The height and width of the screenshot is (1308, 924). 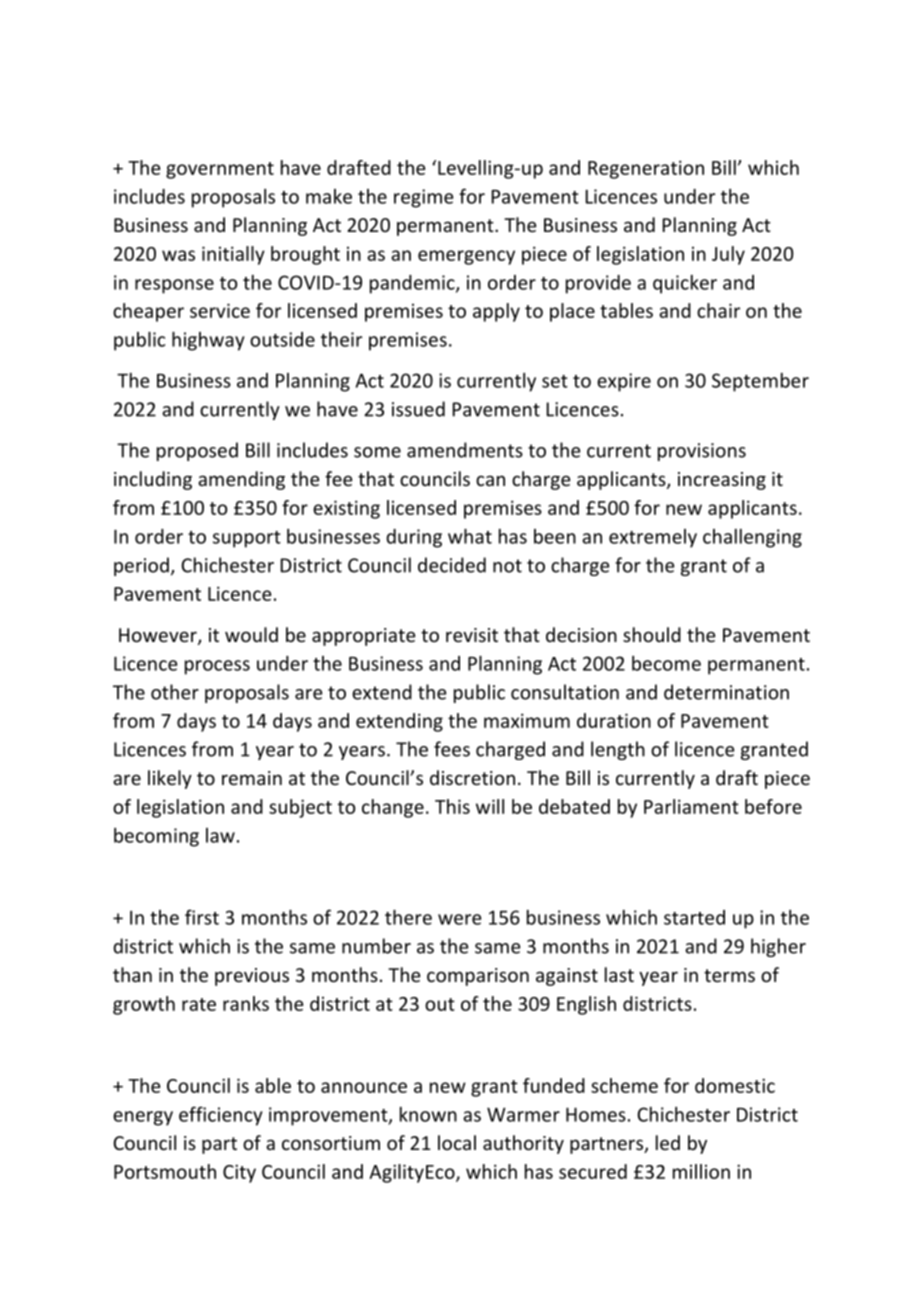 What do you see at coordinates (668, 1142) in the screenshot?
I see `led` at bounding box center [668, 1142].
